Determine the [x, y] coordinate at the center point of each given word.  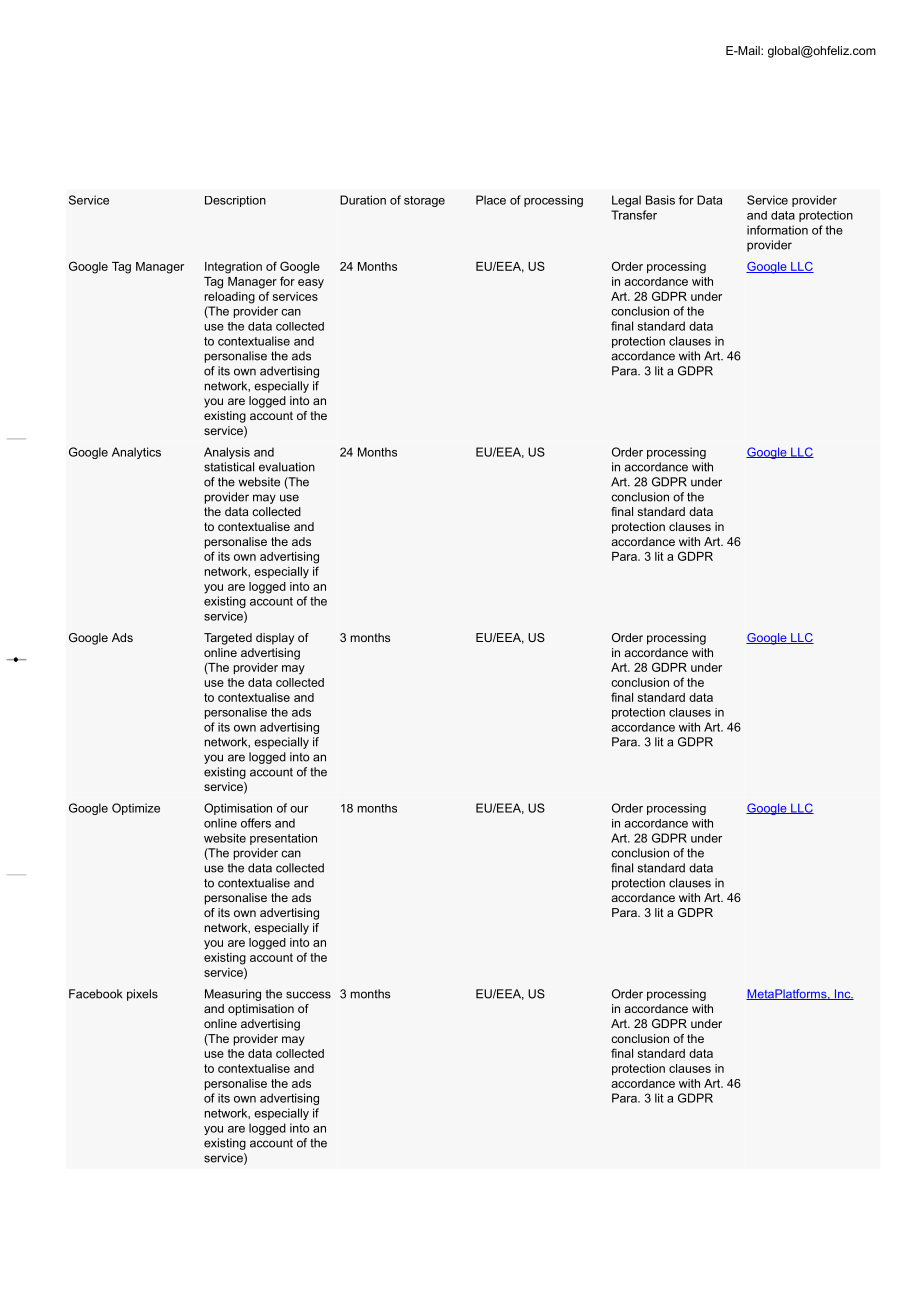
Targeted [228, 639]
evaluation [287, 467]
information [777, 230]
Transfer [634, 215]
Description [235, 201]
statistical [229, 467]
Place [491, 200]
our [299, 809]
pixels [142, 995]
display [275, 639]
